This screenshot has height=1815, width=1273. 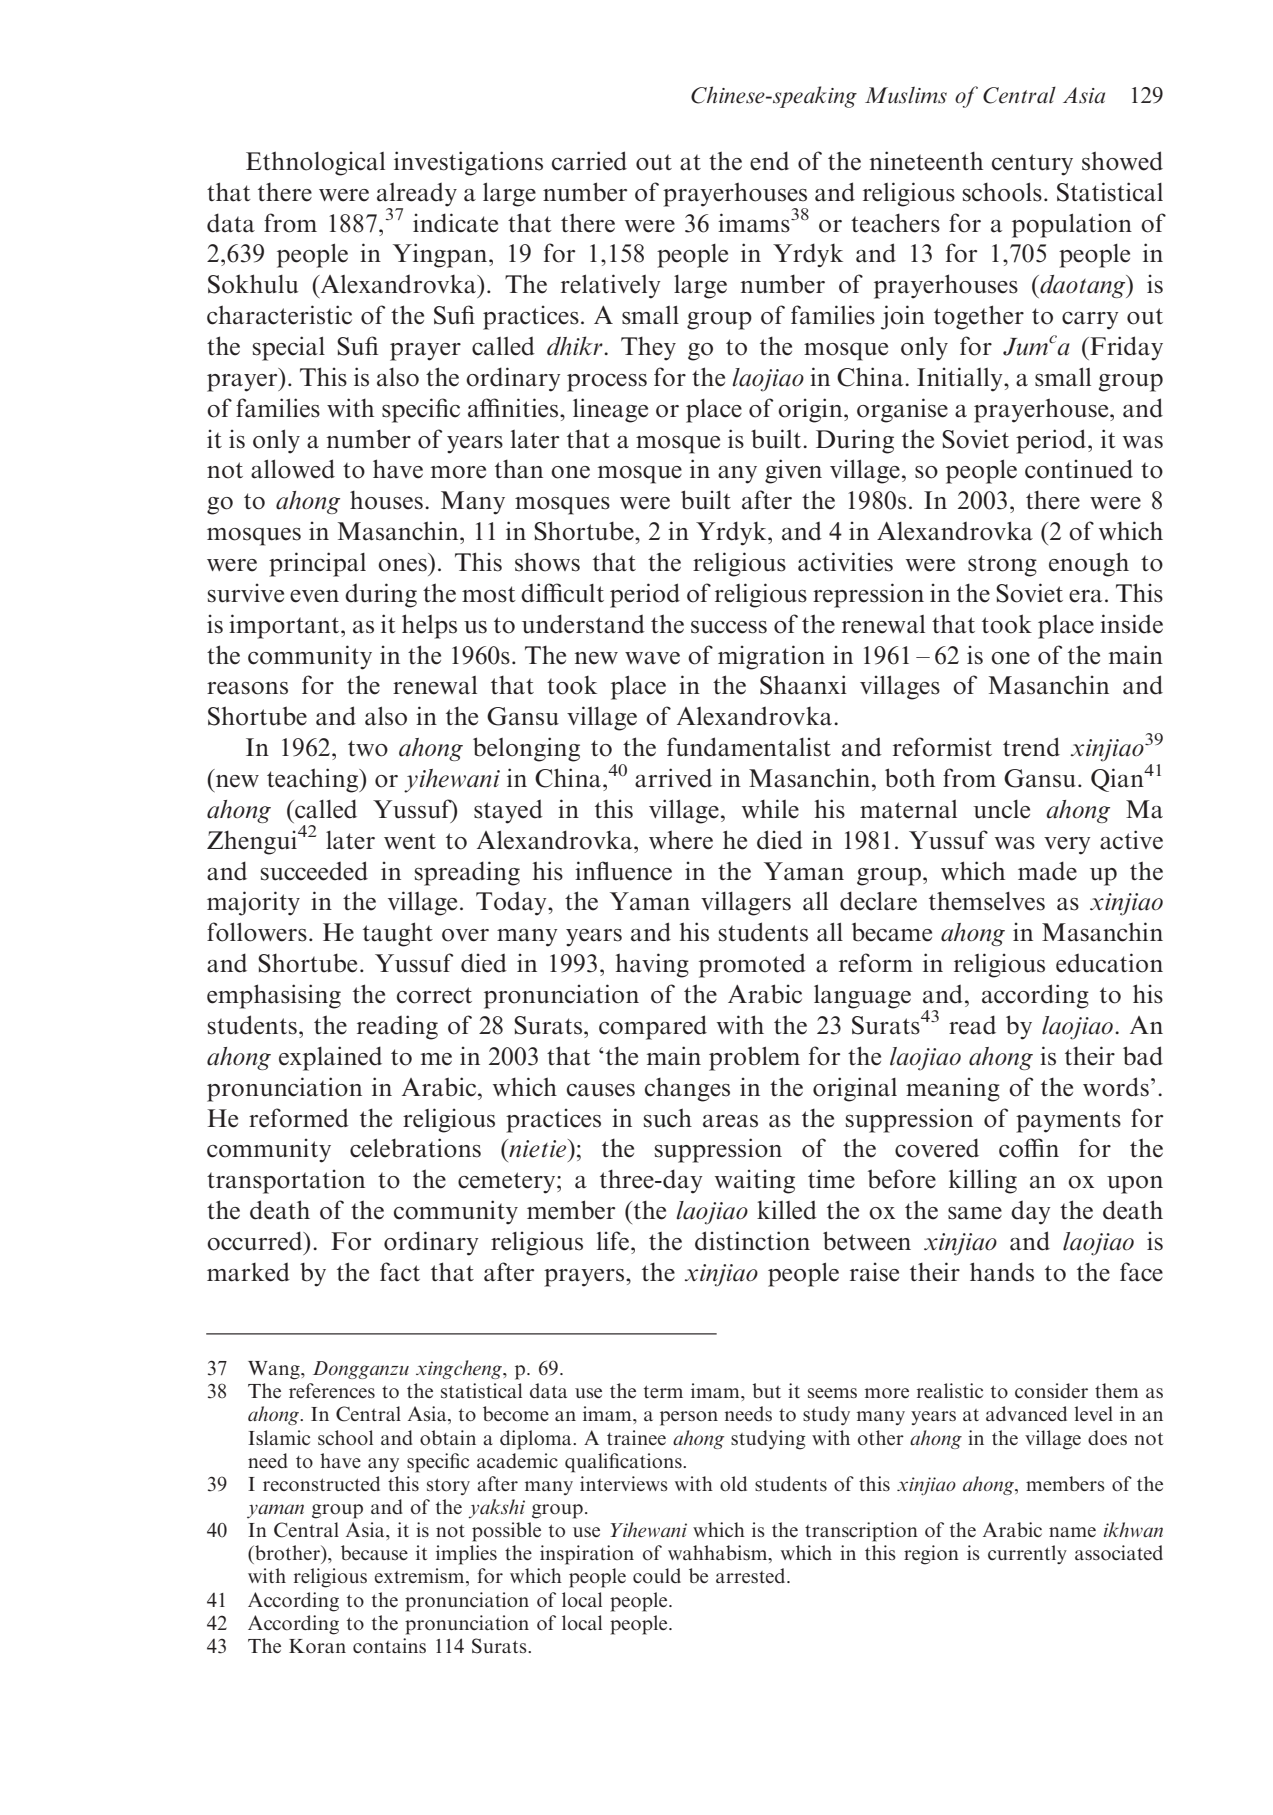 What do you see at coordinates (589, 161) in the screenshot?
I see `carried` at bounding box center [589, 161].
